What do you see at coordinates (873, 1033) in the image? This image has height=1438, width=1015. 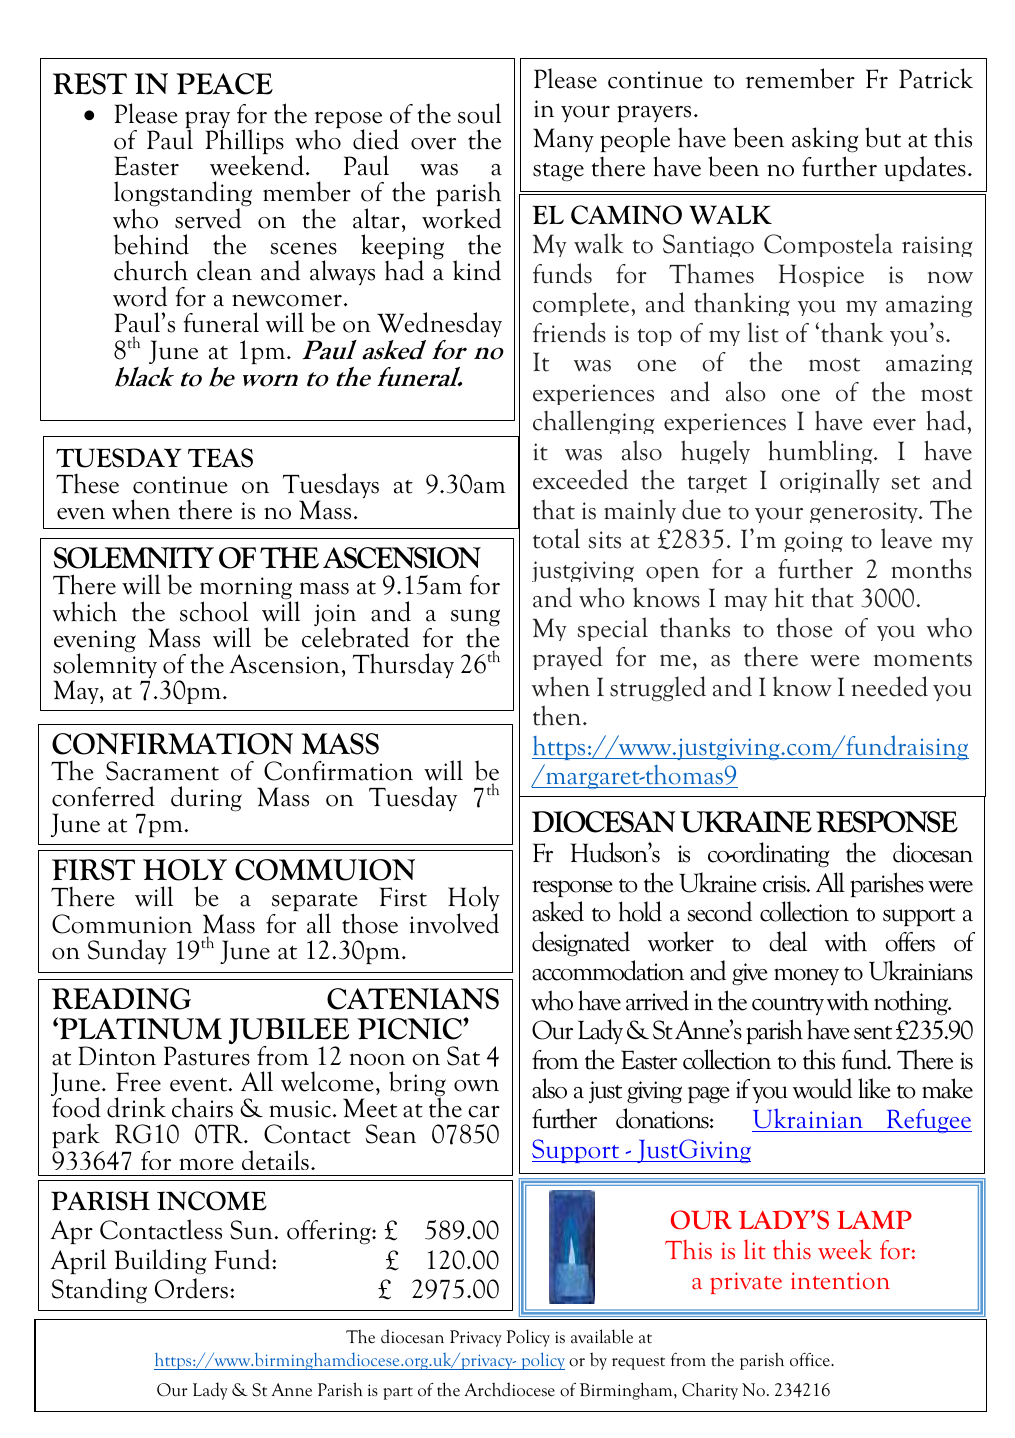 I see `sent` at bounding box center [873, 1033].
